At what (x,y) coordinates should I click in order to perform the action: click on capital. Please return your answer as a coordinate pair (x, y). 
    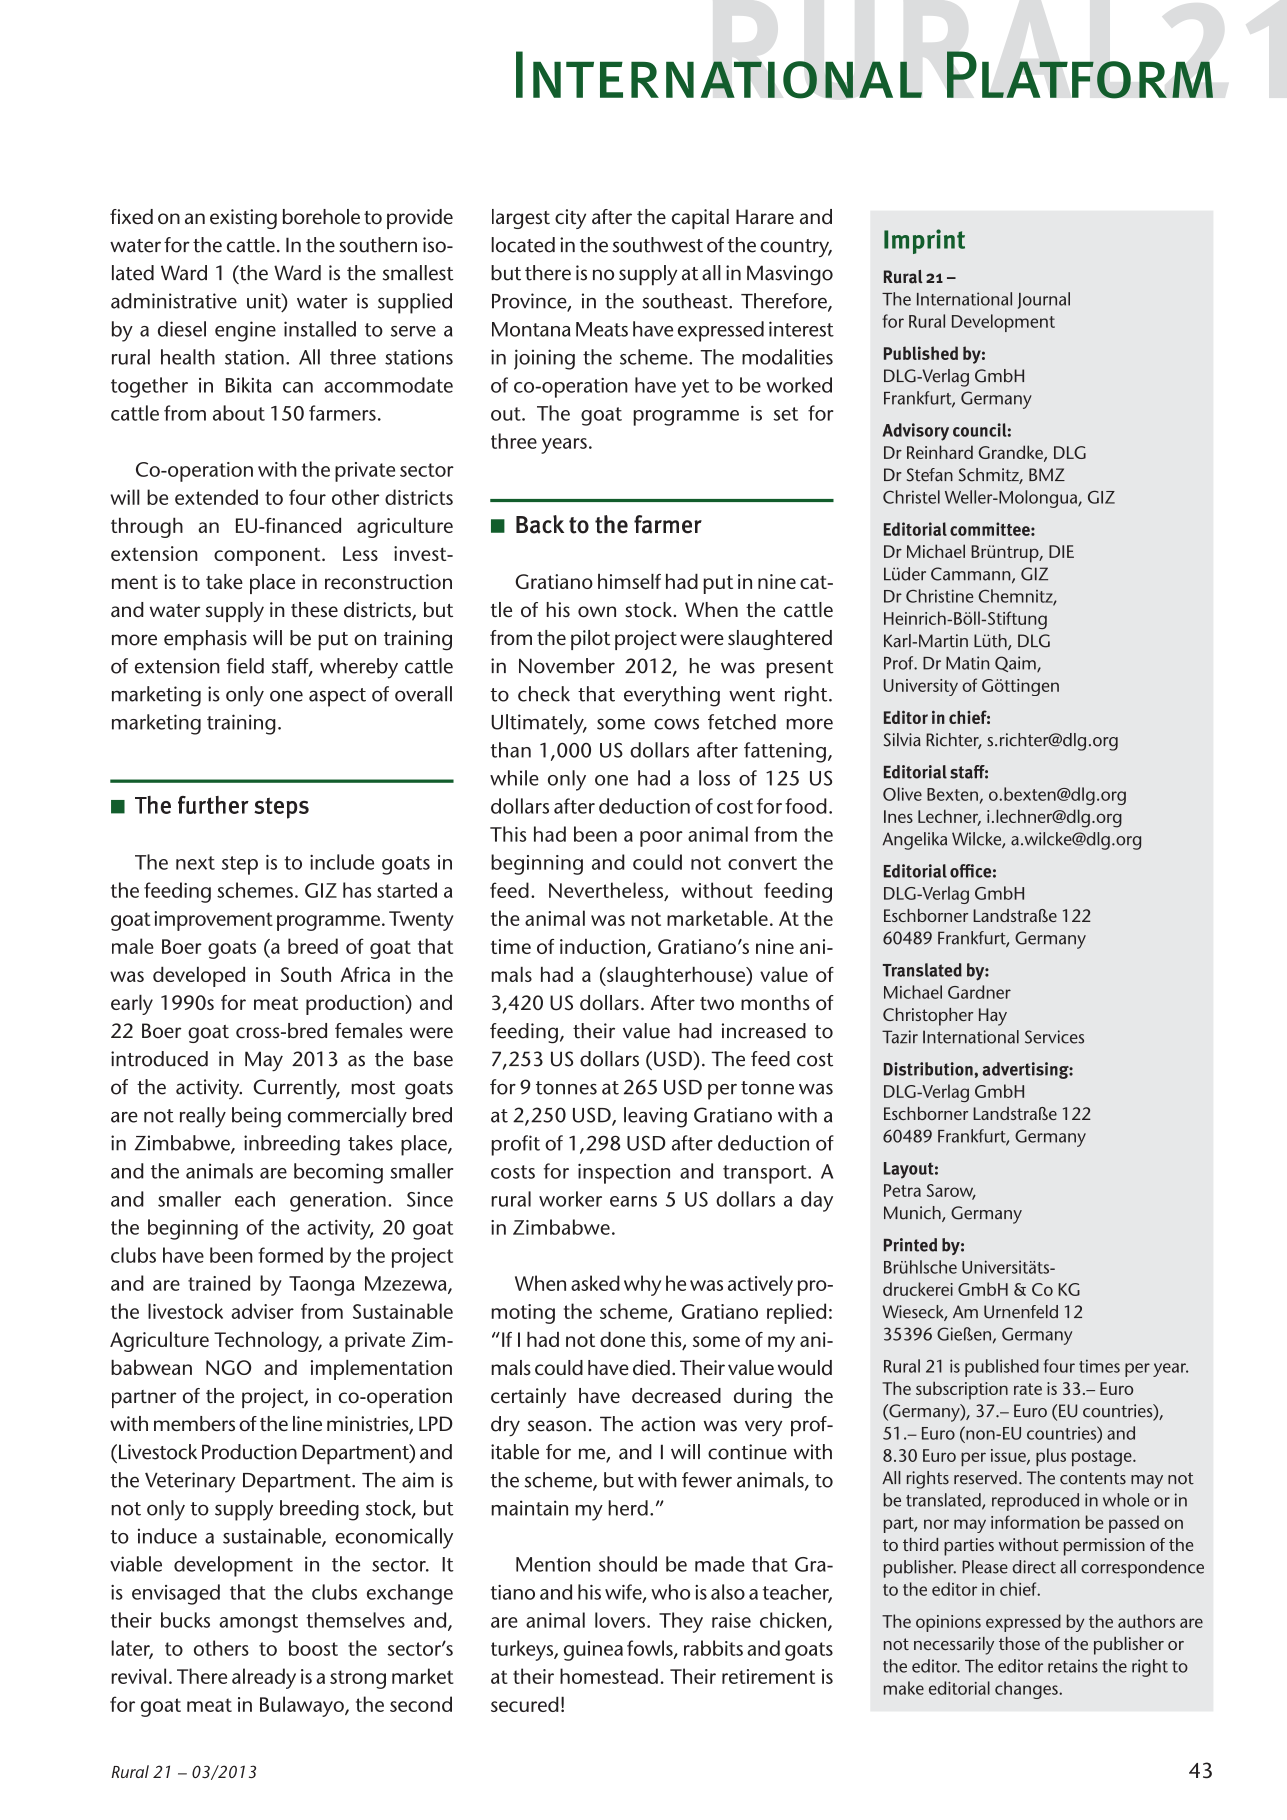
    Looking at the image, I should click on (700, 219).
